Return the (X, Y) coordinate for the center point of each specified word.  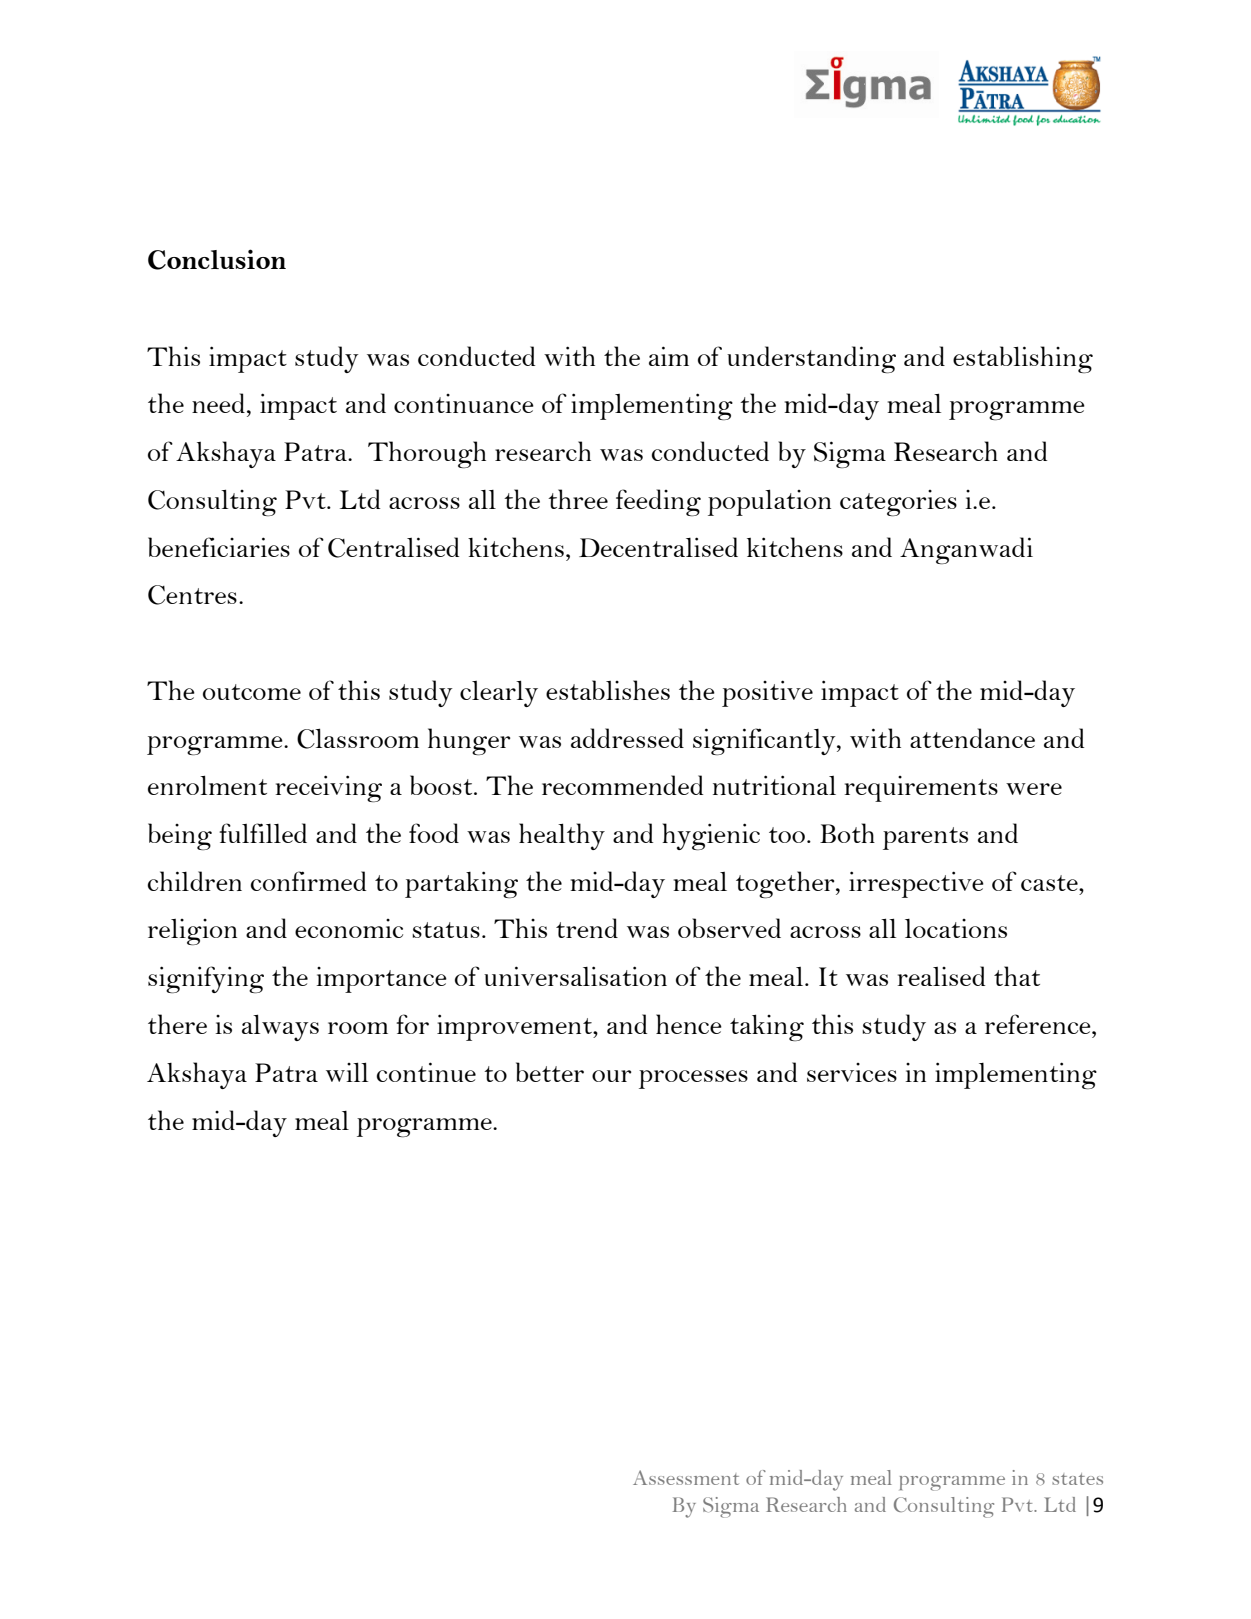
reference (1039, 1024)
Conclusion (217, 259)
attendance (972, 738)
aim (669, 356)
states (1077, 1479)
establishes (608, 690)
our (612, 1076)
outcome (252, 692)
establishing (1023, 359)
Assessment (686, 1477)
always (280, 1027)
